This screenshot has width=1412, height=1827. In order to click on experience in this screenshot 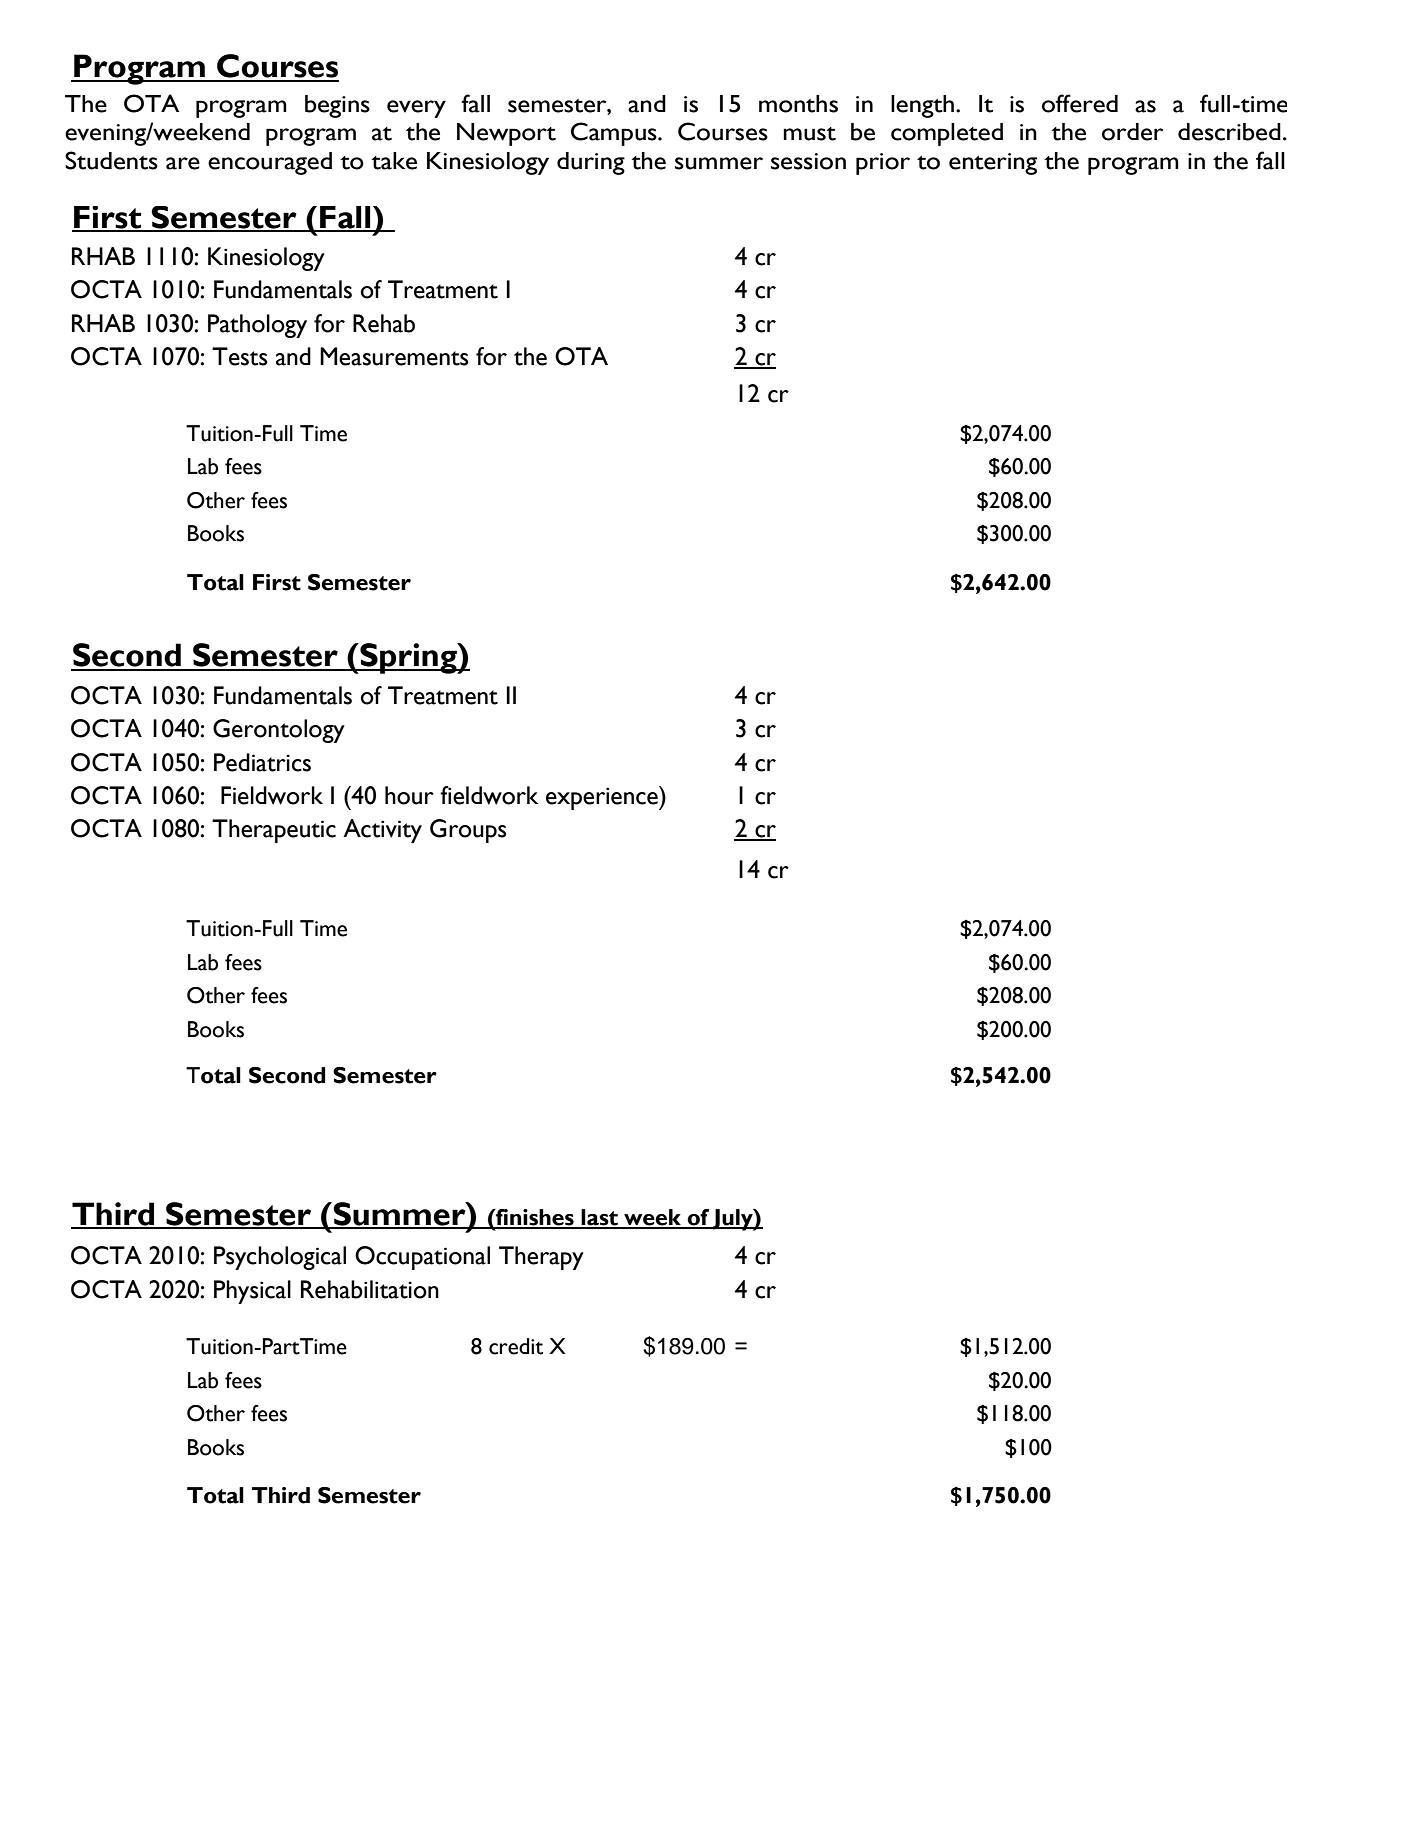, I will do `click(603, 798)`.
